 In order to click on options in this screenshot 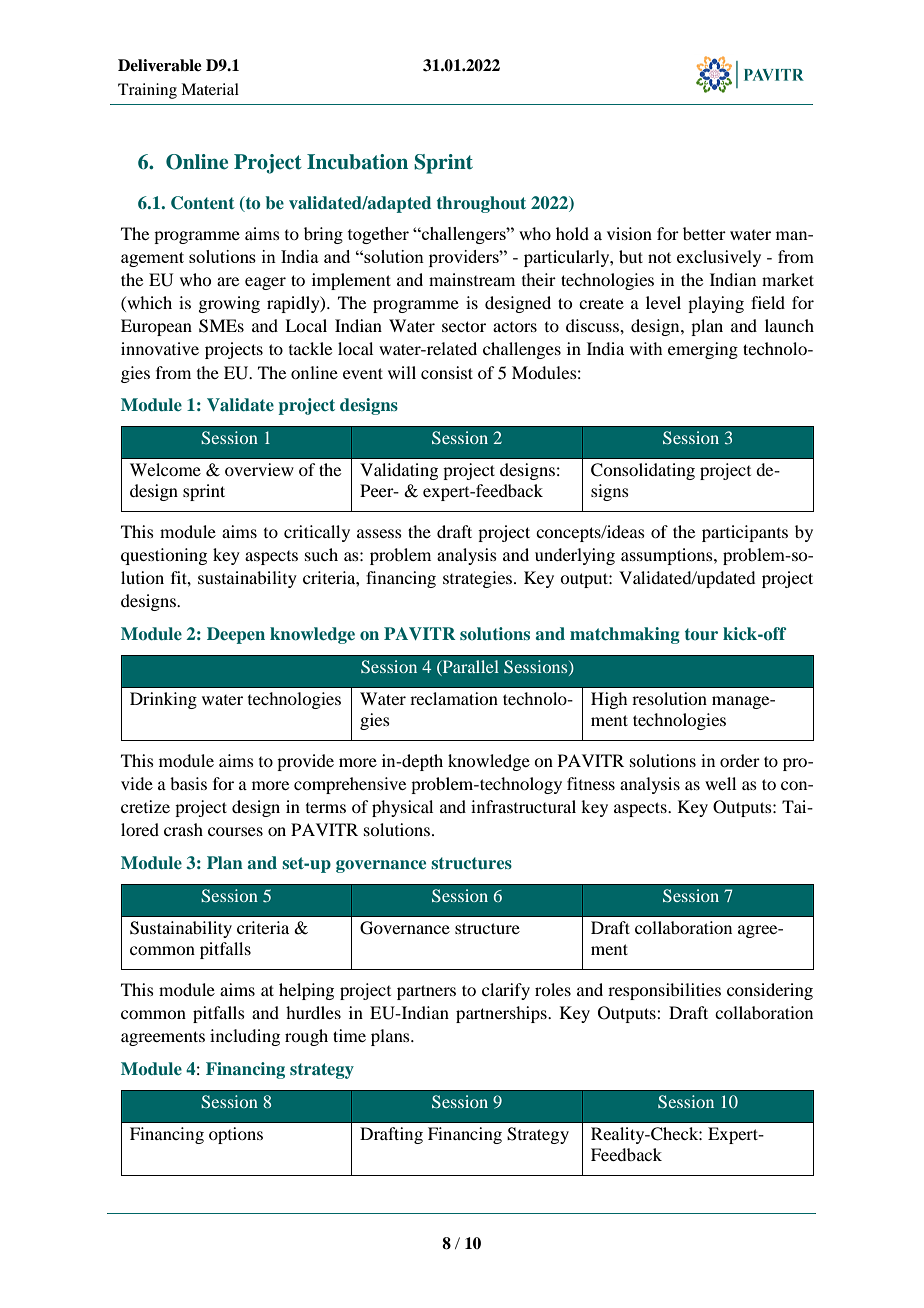, I will do `click(236, 1135)`.
